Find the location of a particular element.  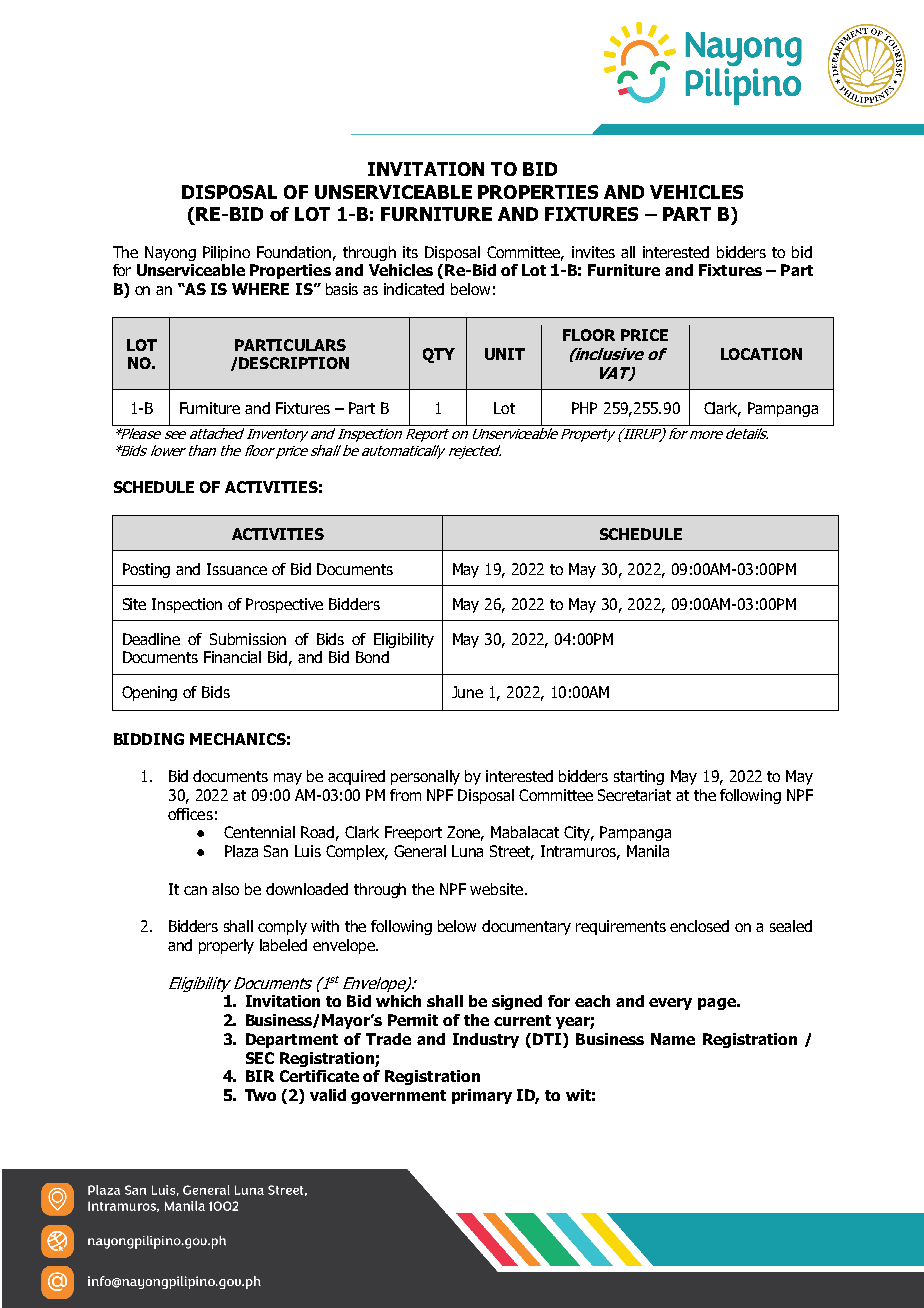

primary is located at coordinates (482, 1096).
